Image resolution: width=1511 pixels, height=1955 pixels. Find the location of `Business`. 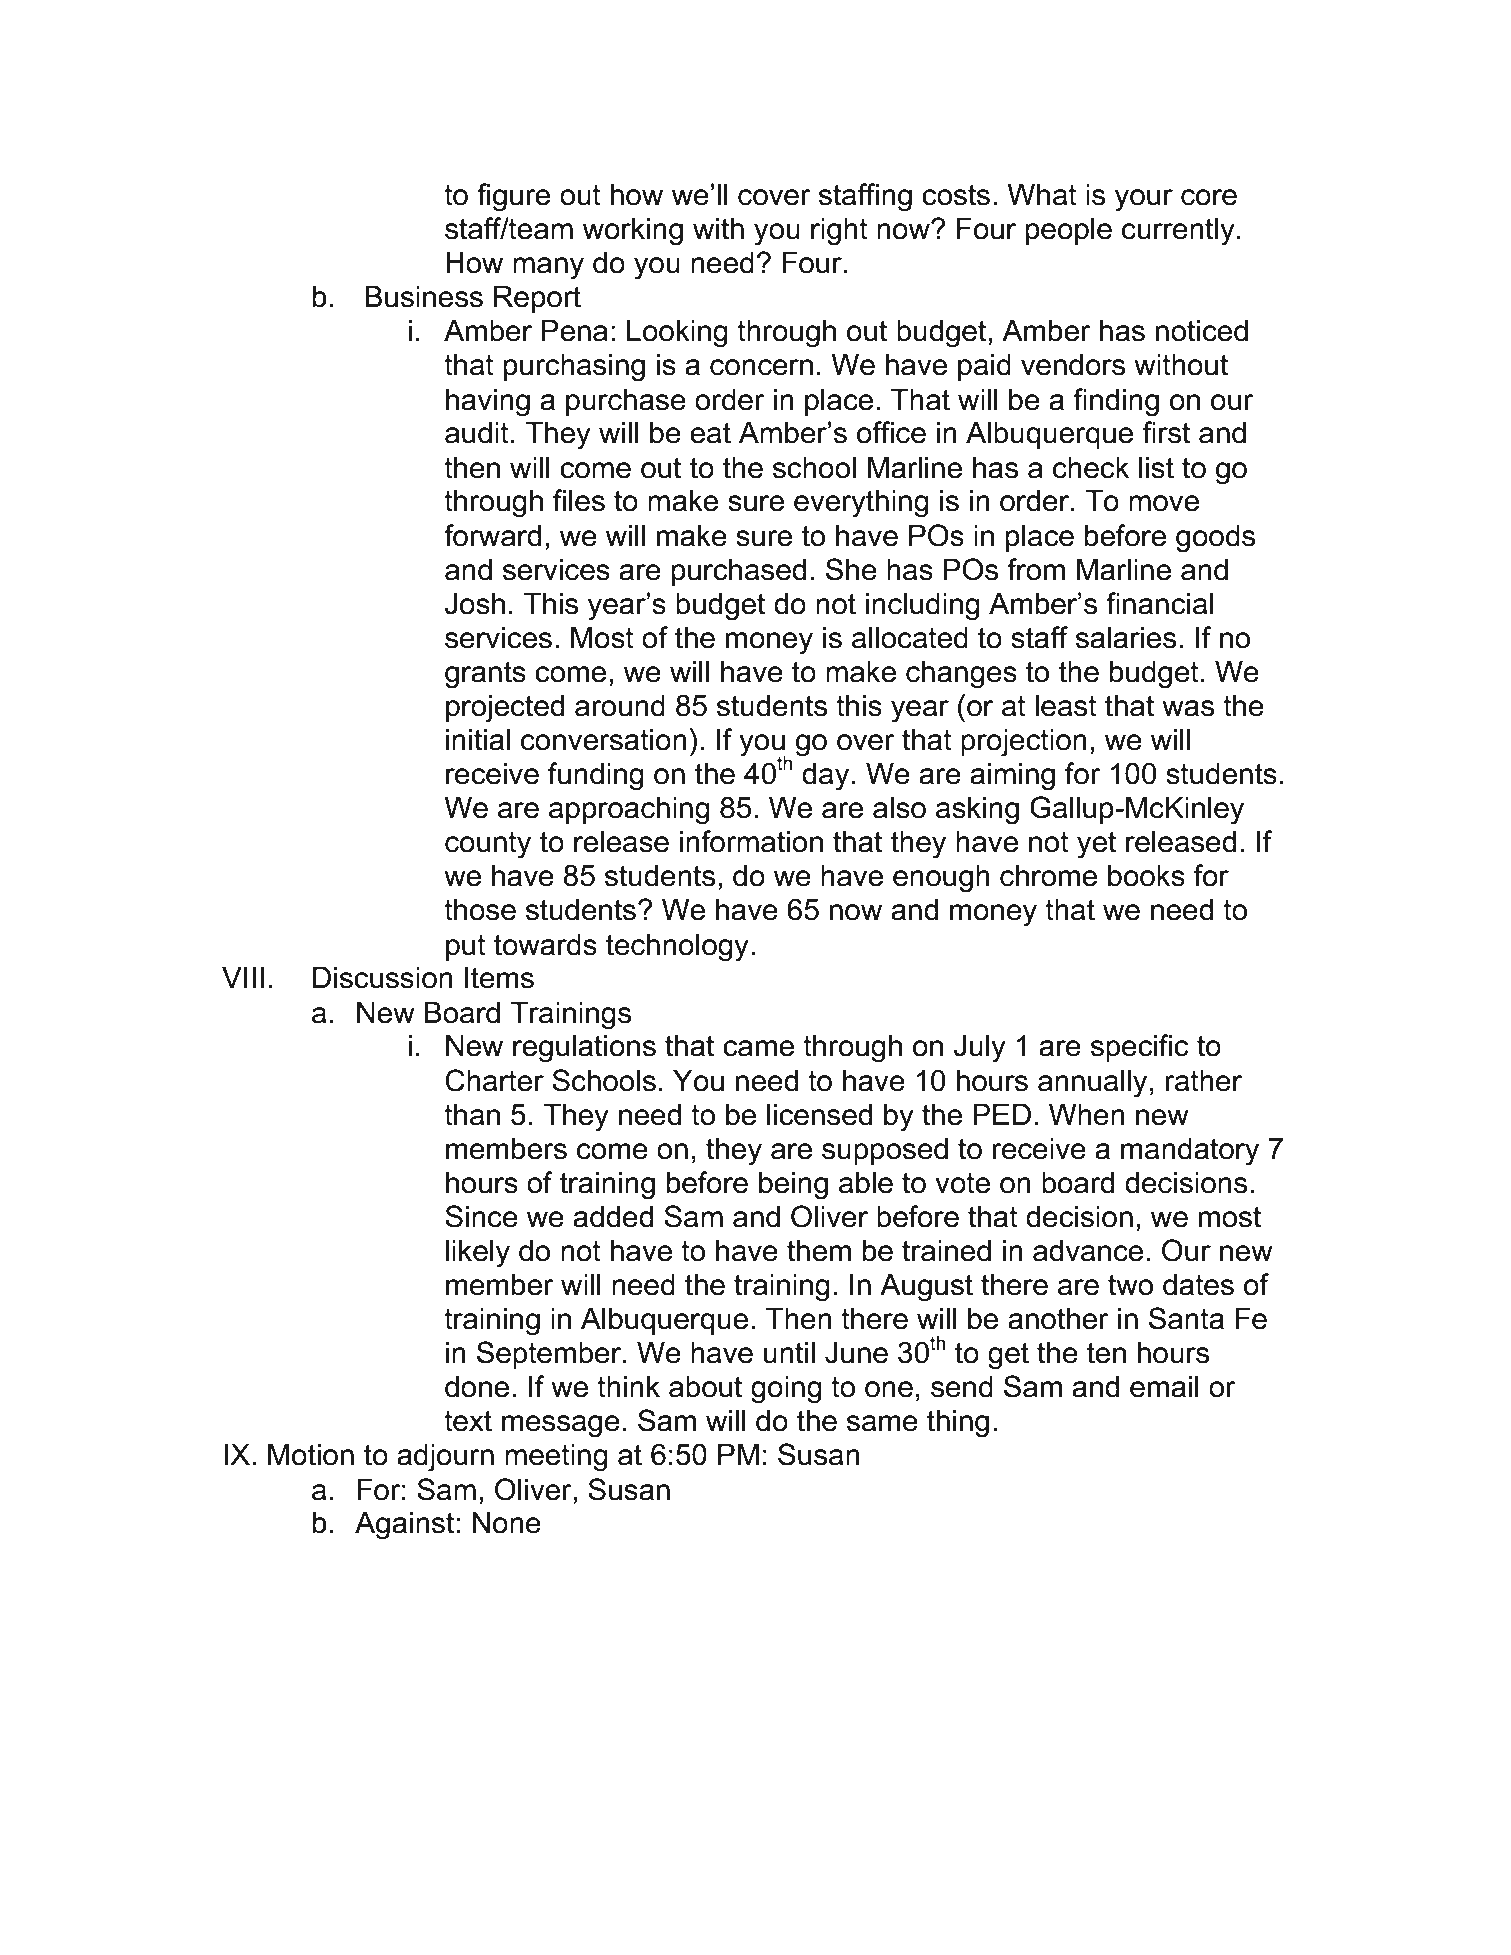

Business is located at coordinates (424, 296).
